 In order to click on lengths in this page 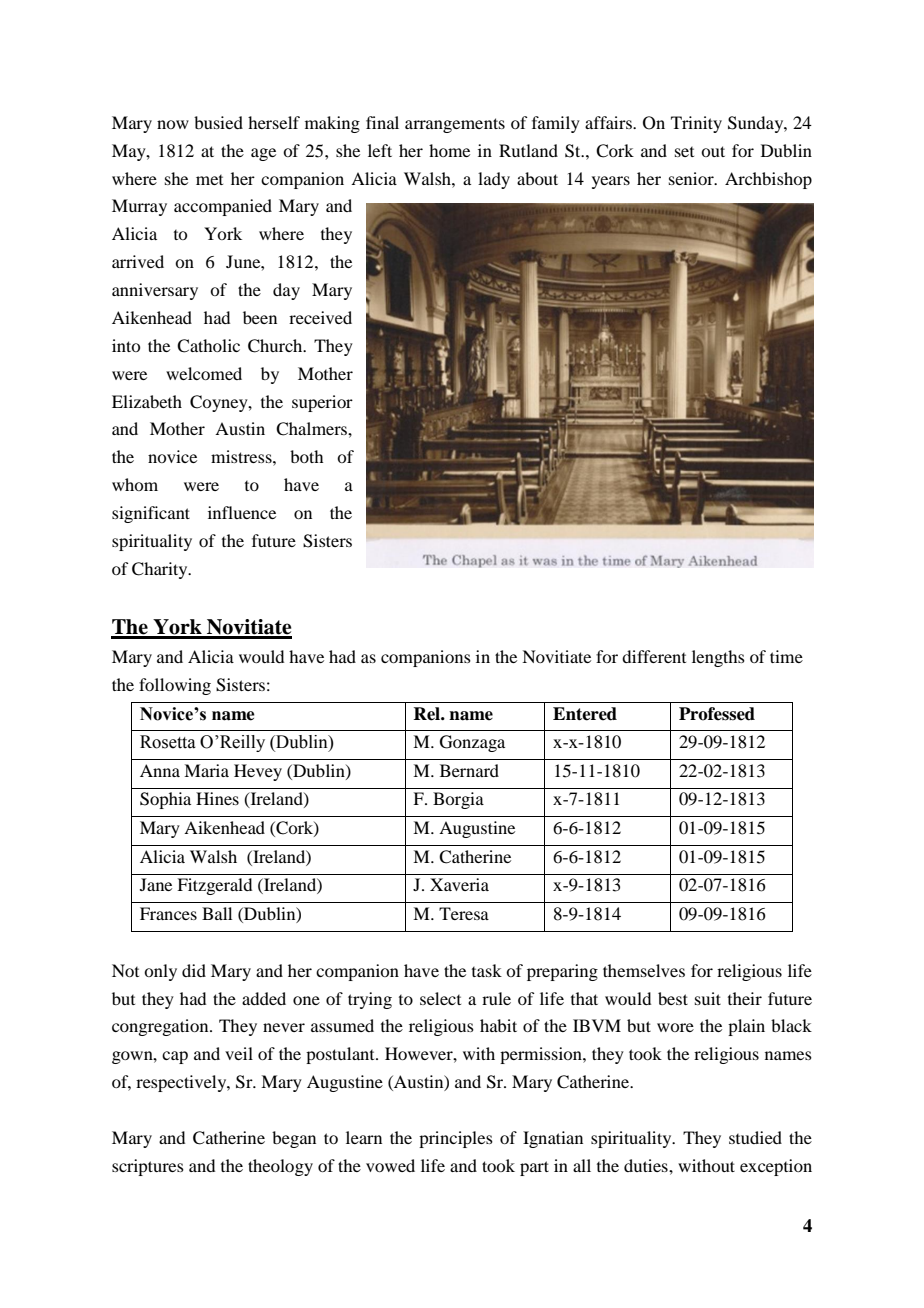, I will do `click(718, 658)`.
